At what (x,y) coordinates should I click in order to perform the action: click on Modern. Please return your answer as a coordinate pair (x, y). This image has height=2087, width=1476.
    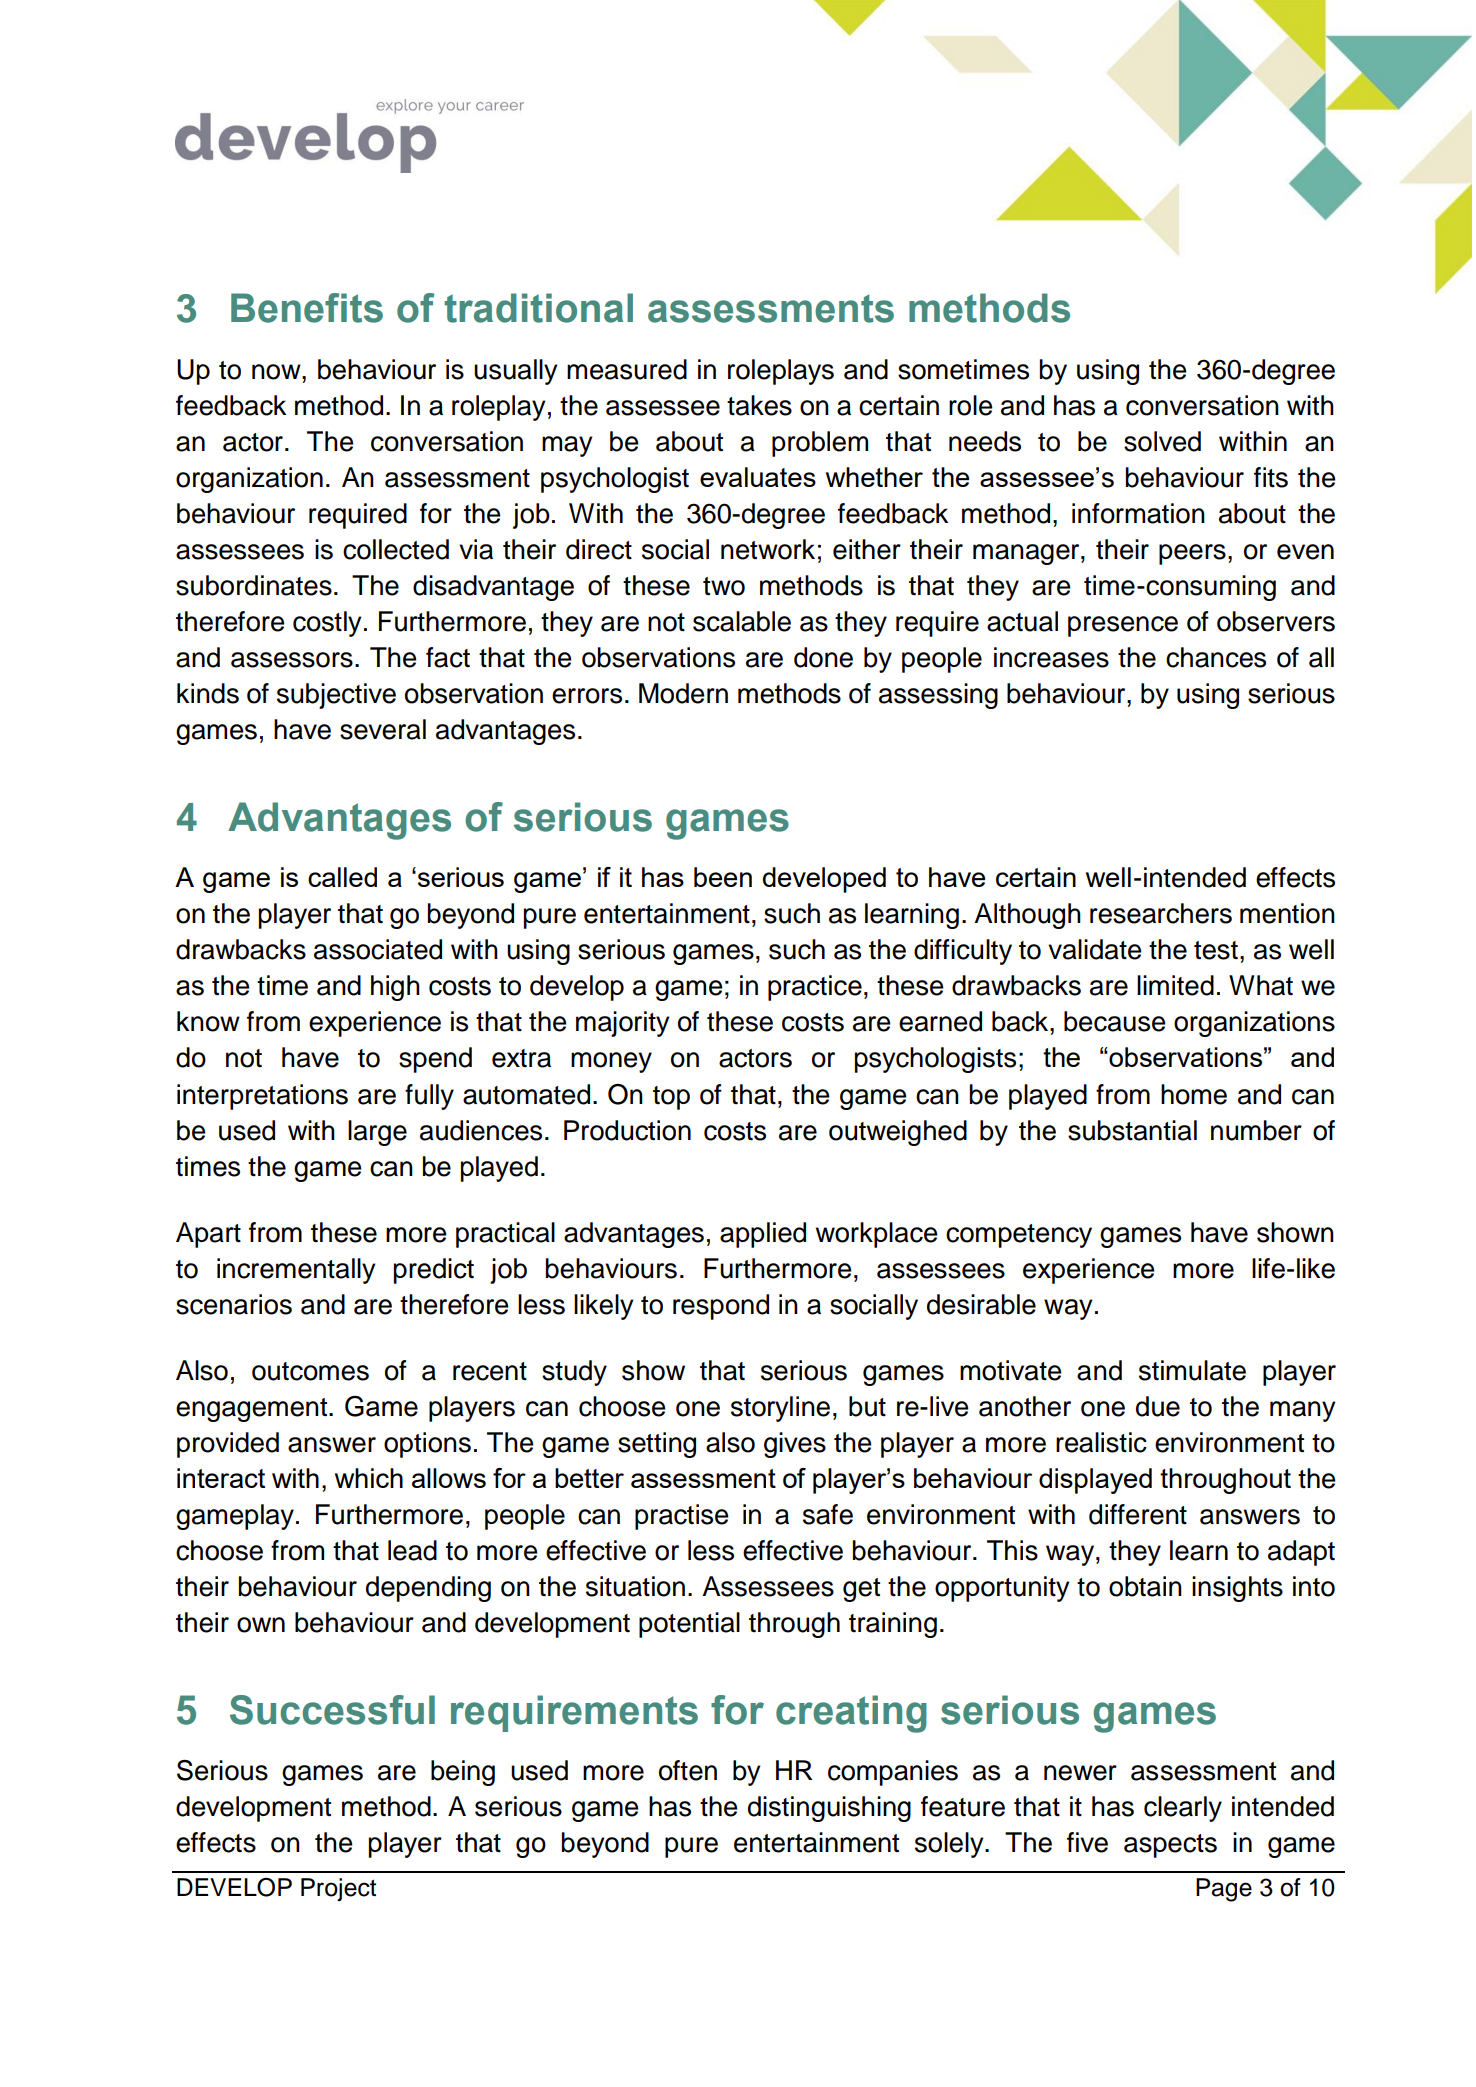
    Looking at the image, I should click on (683, 693).
